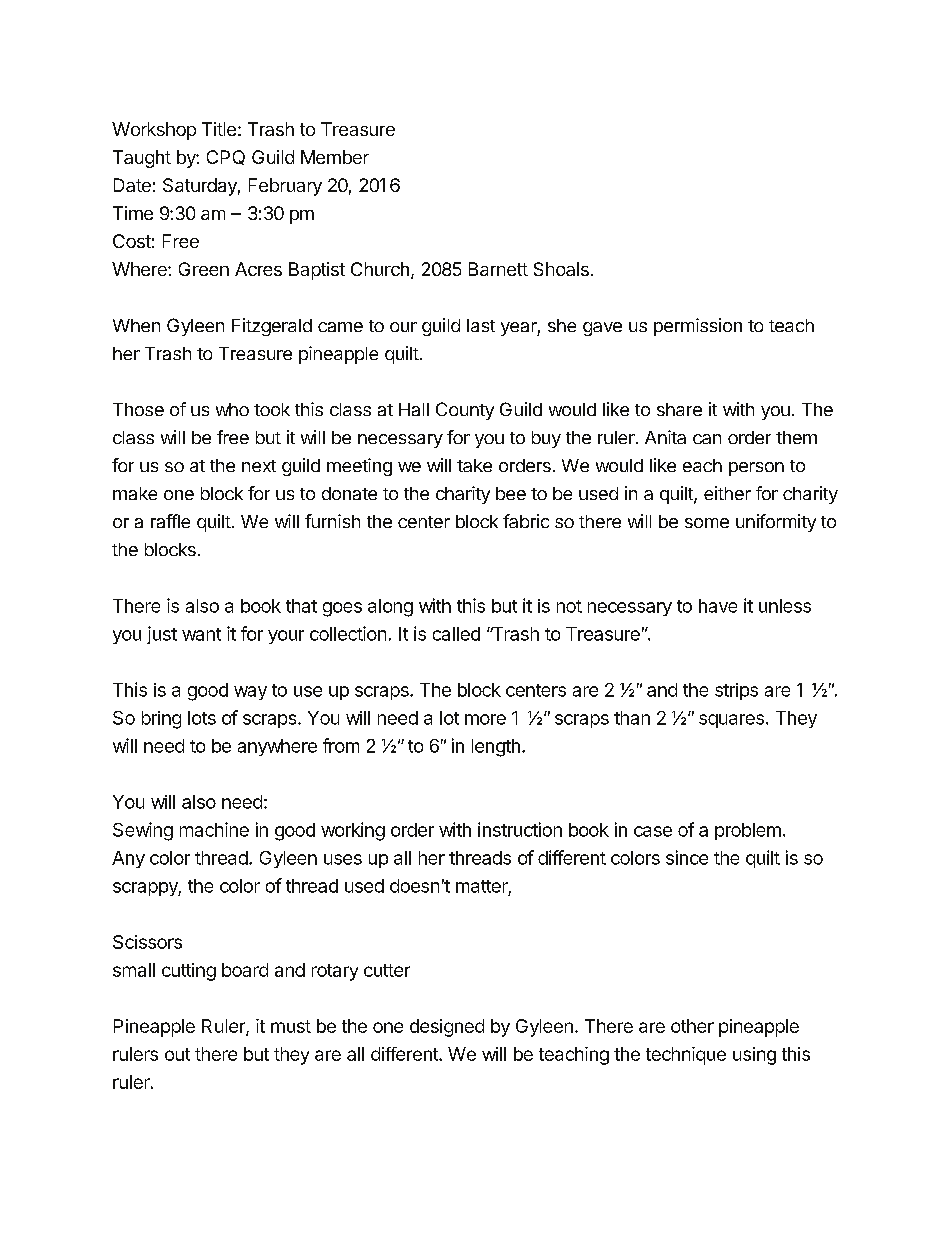  What do you see at coordinates (718, 606) in the screenshot?
I see `have` at bounding box center [718, 606].
